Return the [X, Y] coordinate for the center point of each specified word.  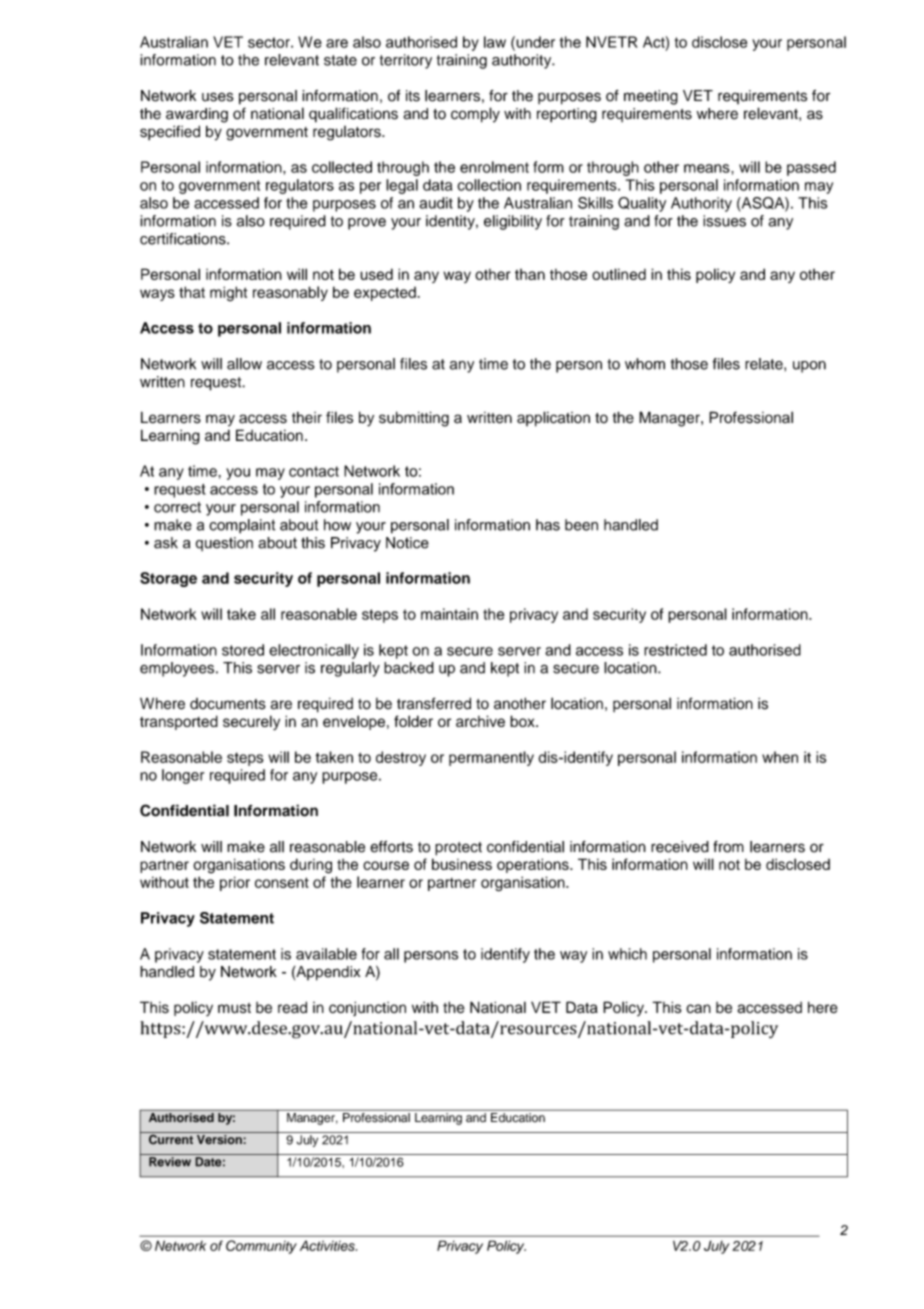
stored [243, 650]
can [698, 1008]
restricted [675, 650]
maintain [449, 614]
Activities [328, 1245]
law [495, 42]
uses [218, 97]
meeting [651, 97]
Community [261, 1247]
